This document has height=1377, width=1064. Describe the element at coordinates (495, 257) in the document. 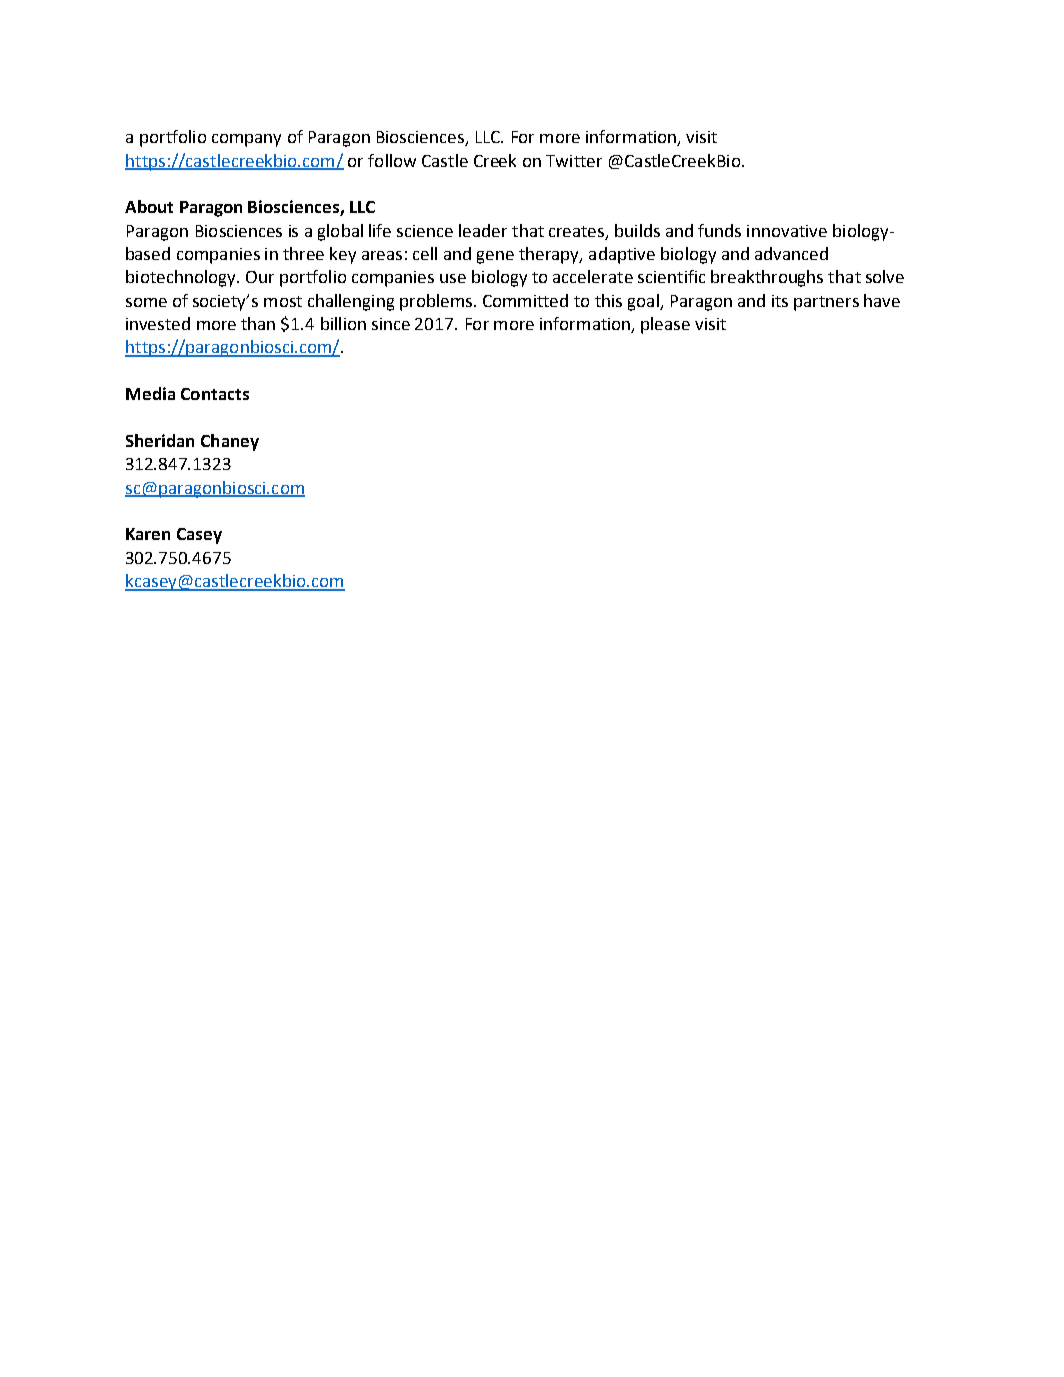

I see `gene` at that location.
